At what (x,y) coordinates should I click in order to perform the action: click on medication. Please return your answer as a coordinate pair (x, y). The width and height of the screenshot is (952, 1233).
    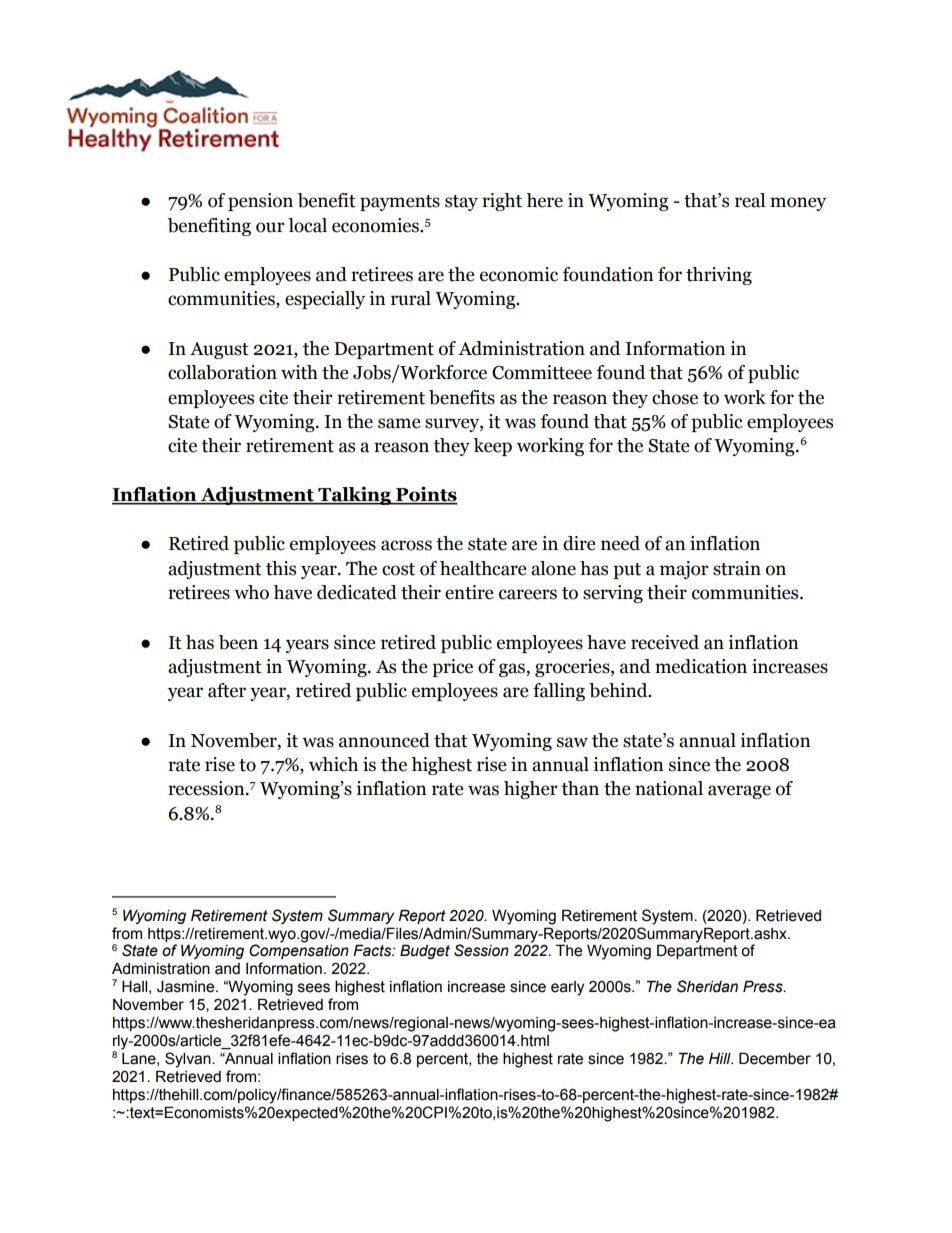
    Looking at the image, I should click on (701, 666).
